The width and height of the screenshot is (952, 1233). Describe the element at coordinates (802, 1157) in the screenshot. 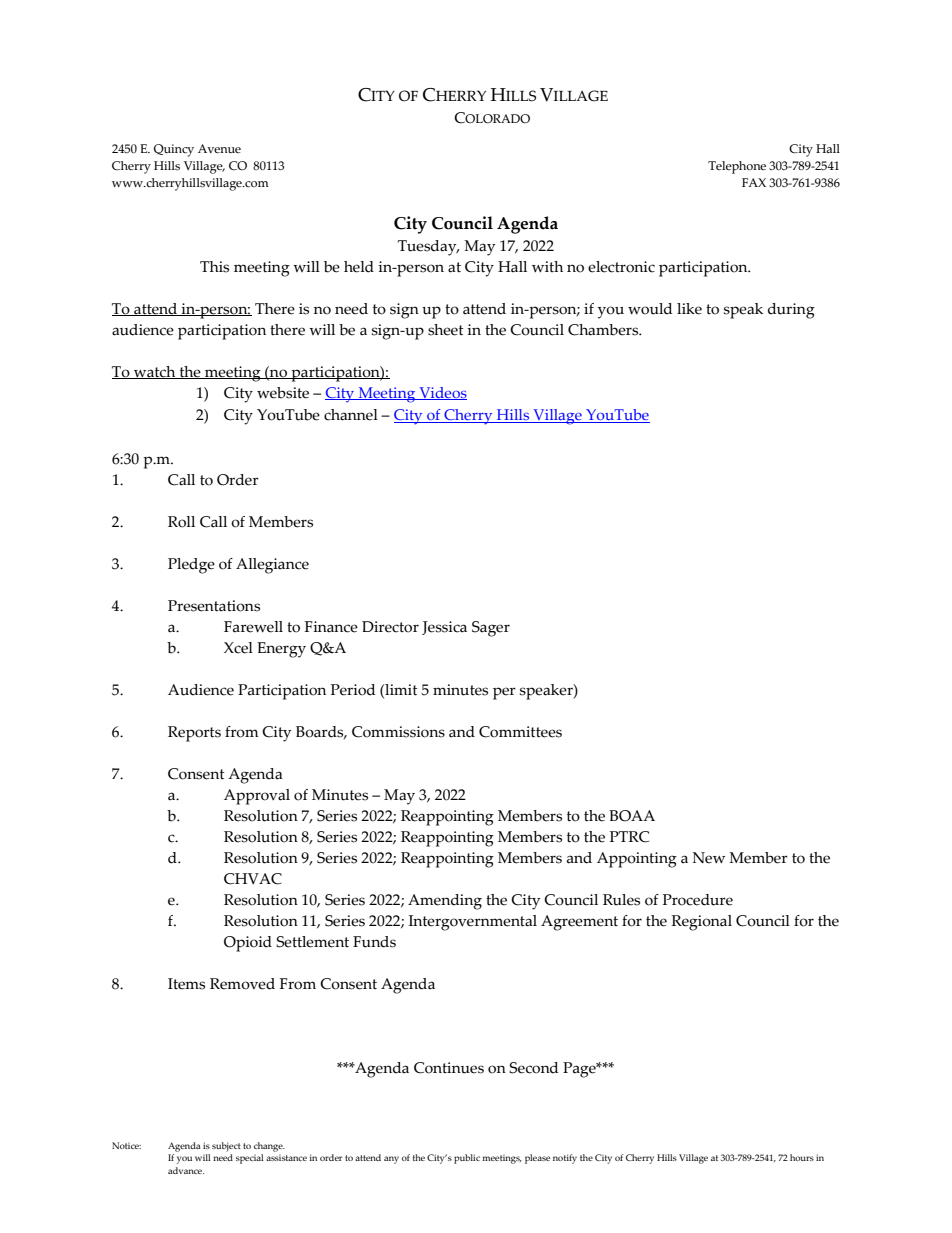

I see `hours` at that location.
